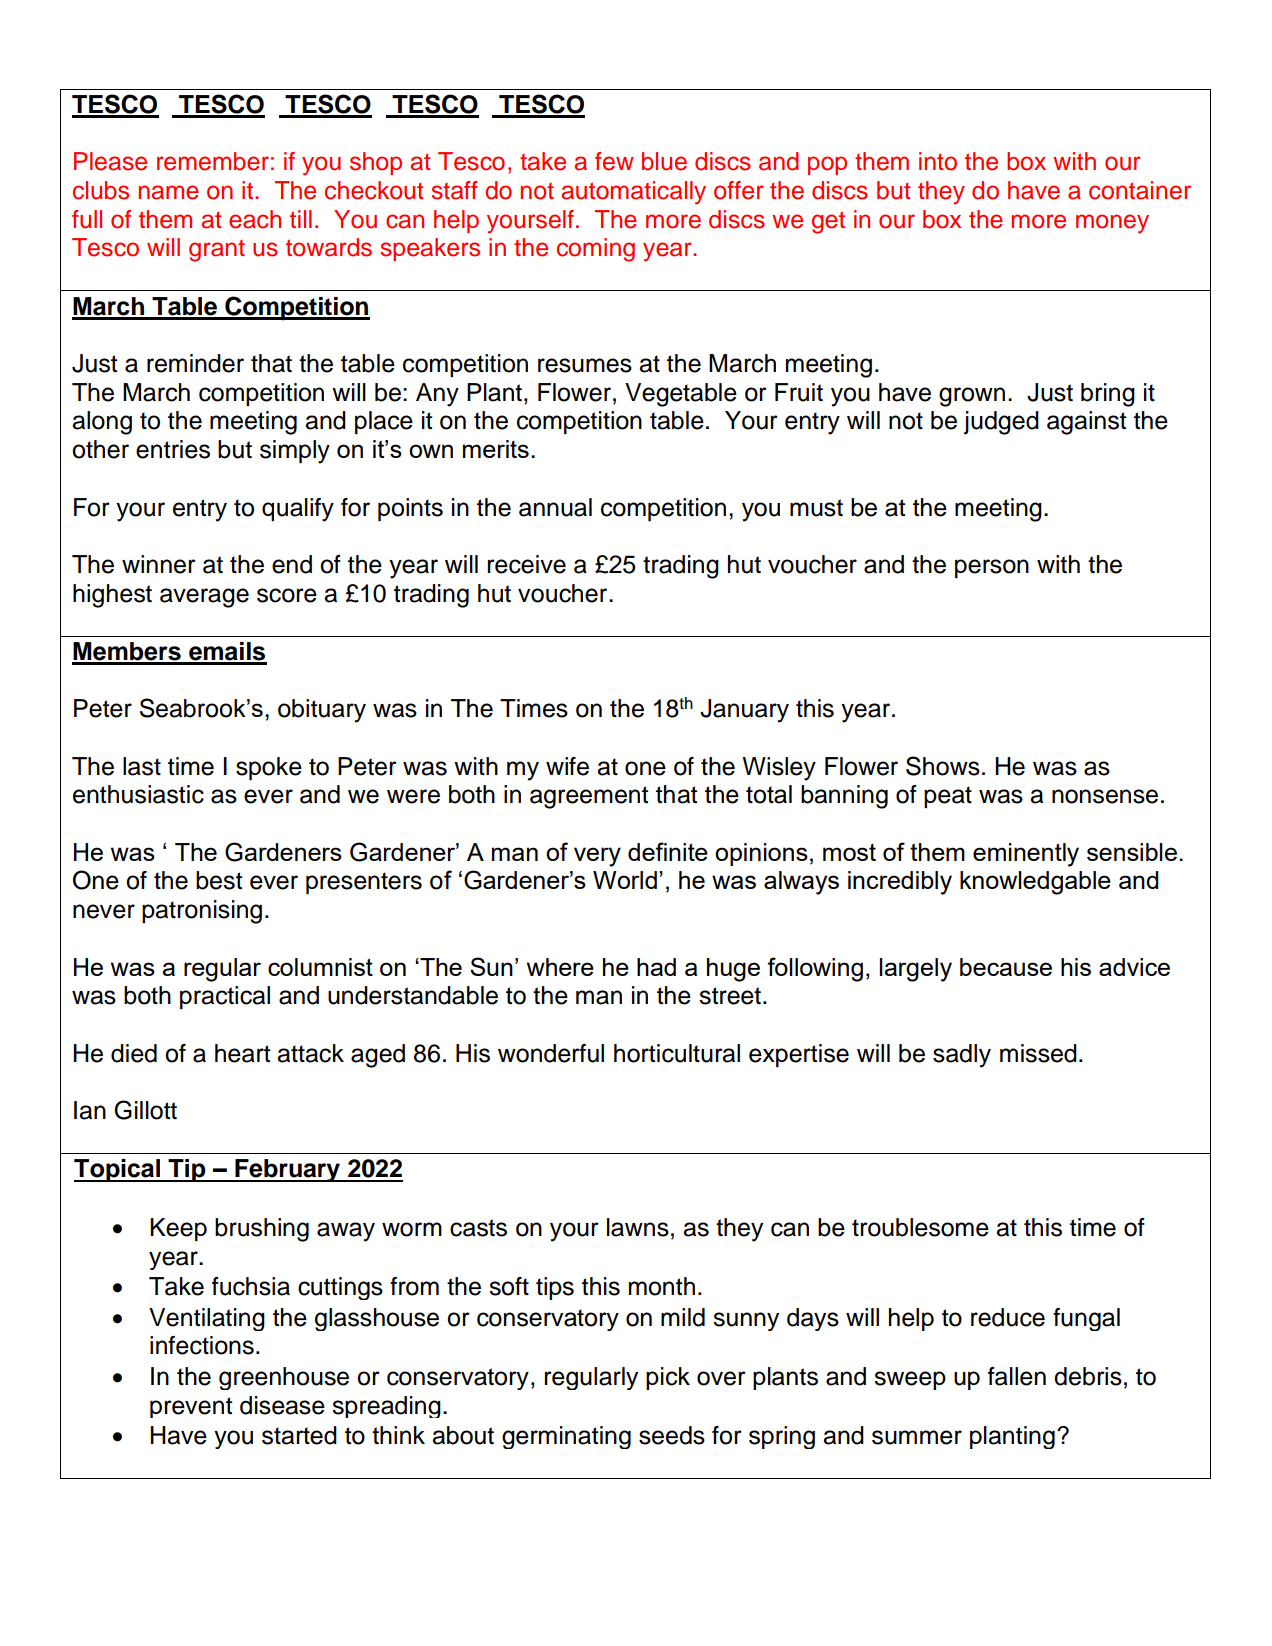 The image size is (1272, 1646). Describe the element at coordinates (948, 797) in the screenshot. I see `peat` at that location.
